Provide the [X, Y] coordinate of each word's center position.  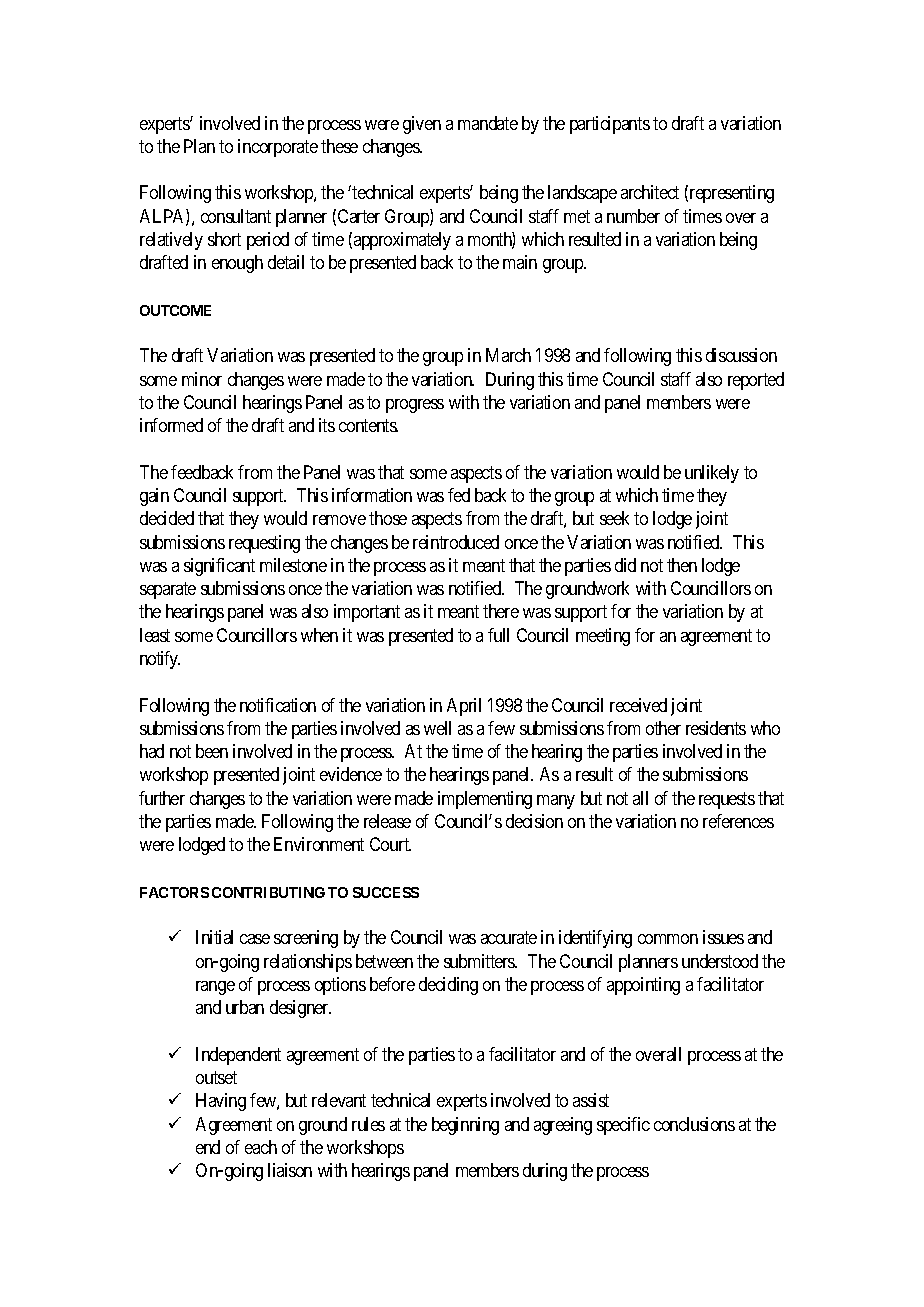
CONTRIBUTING [268, 892]
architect [650, 192]
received [638, 705]
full [498, 635]
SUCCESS [386, 892]
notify [160, 660]
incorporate [278, 148]
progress [415, 406]
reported [756, 381]
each [261, 1147]
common [668, 939]
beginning [465, 1126]
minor [202, 379]
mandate [488, 123]
